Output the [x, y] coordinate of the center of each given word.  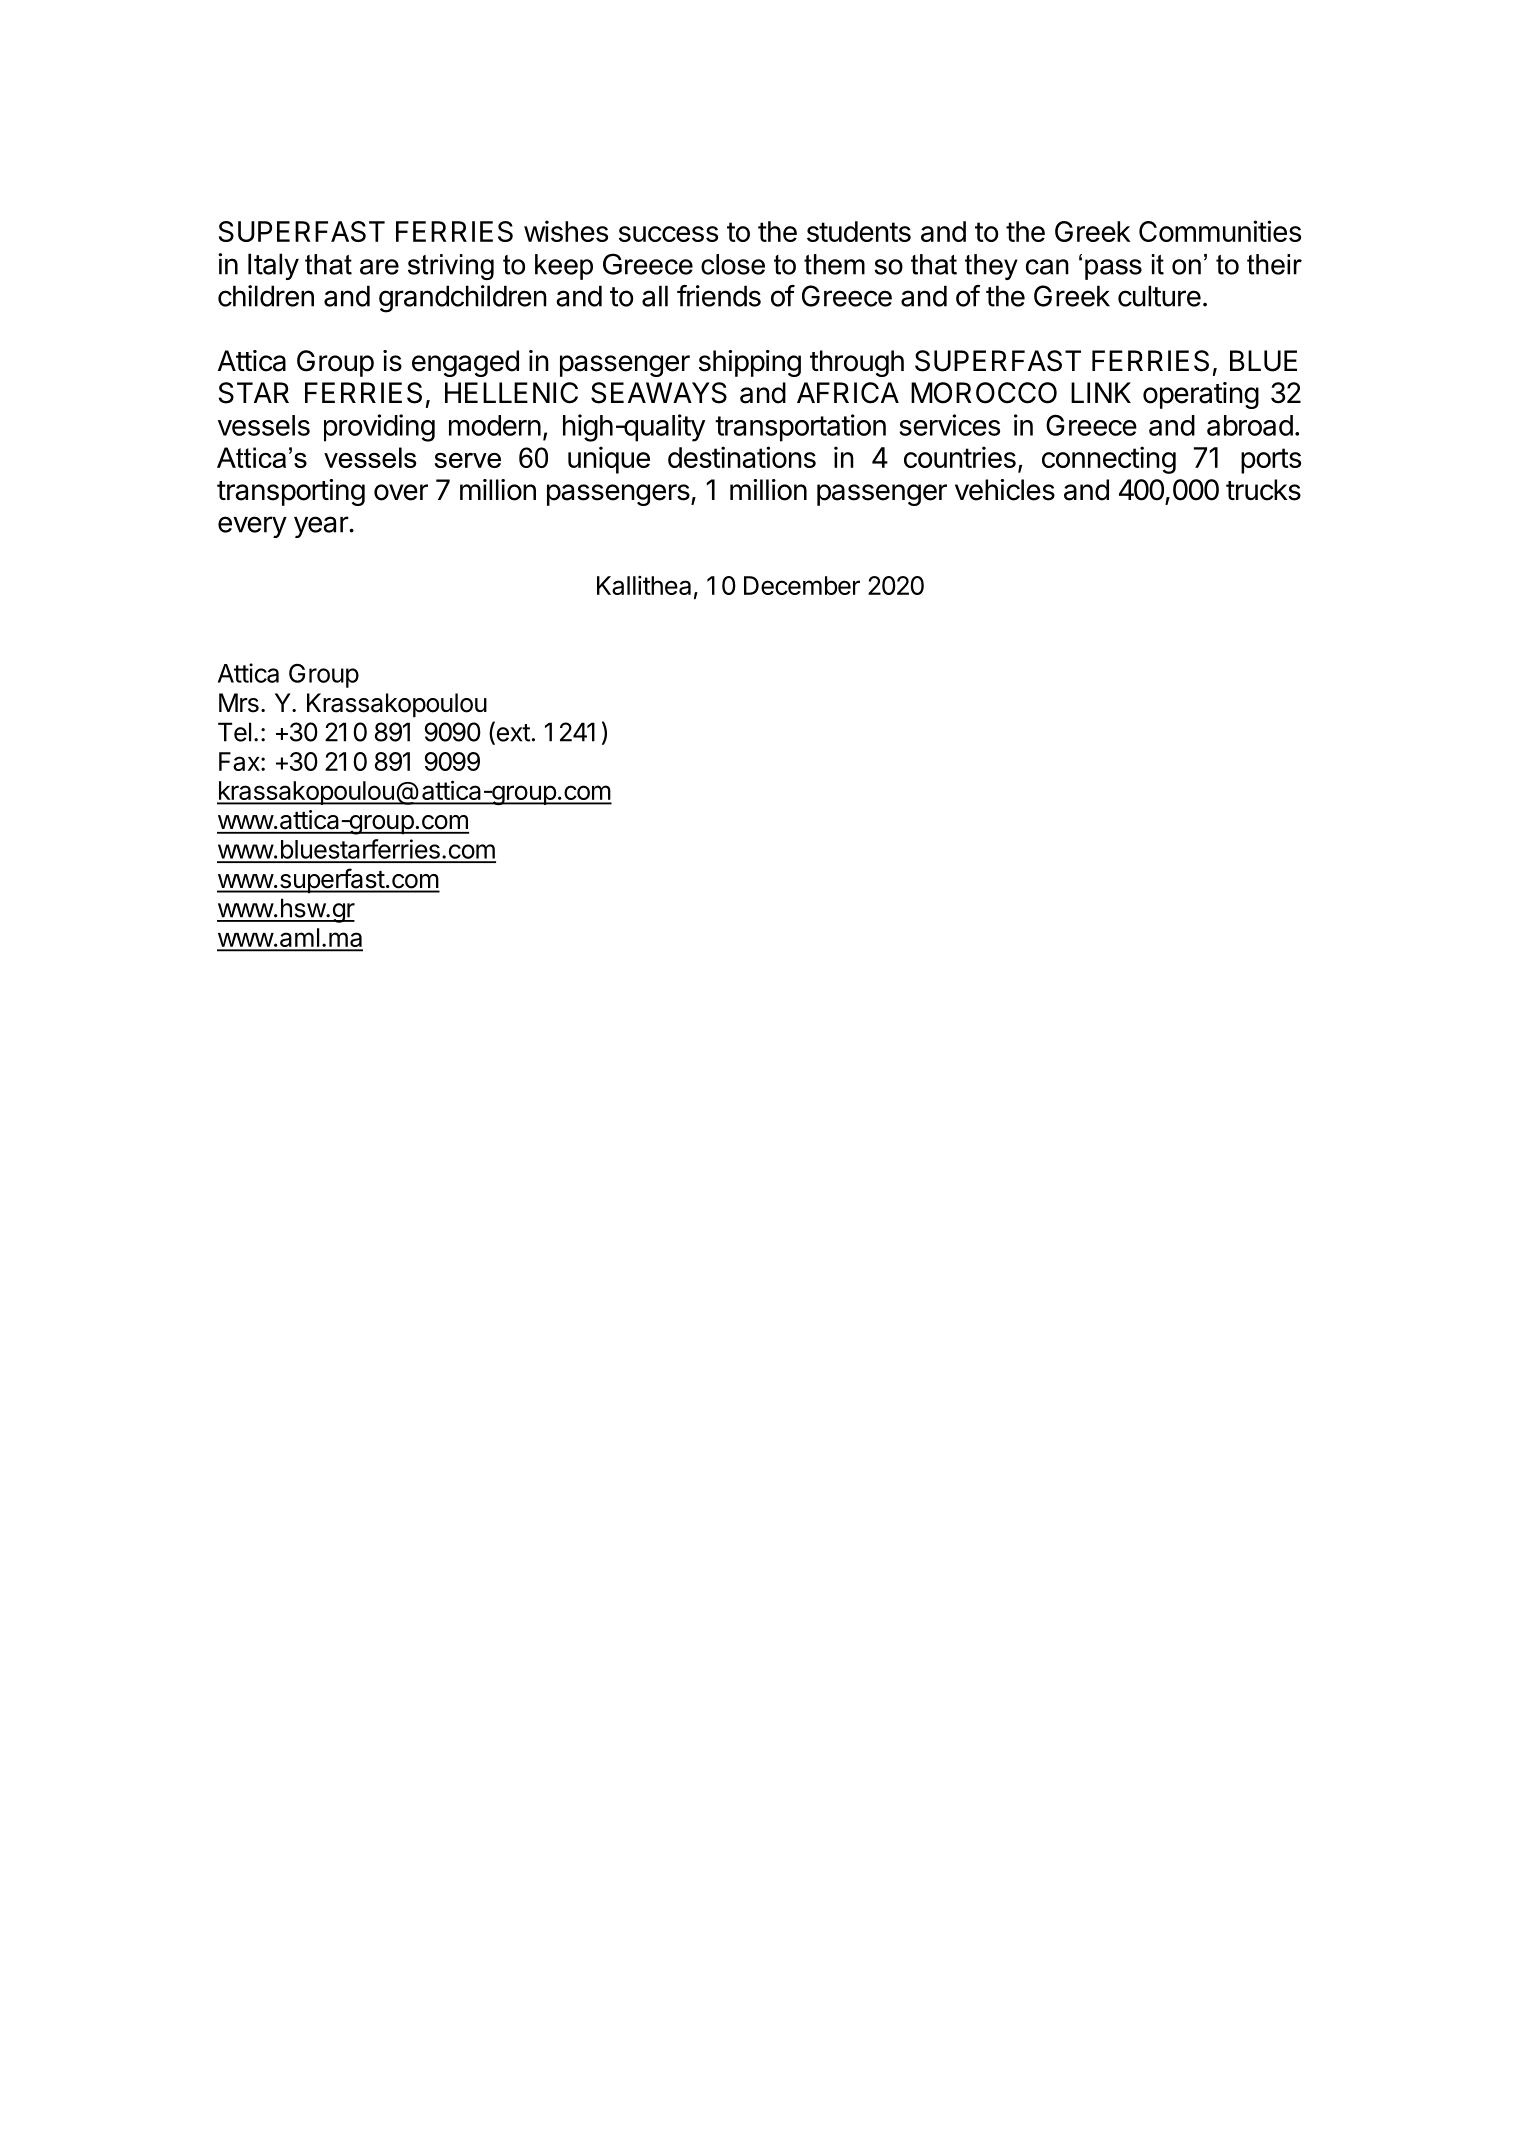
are [379, 267]
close [733, 264]
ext [512, 733]
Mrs [239, 703]
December [802, 585]
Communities [1220, 231]
